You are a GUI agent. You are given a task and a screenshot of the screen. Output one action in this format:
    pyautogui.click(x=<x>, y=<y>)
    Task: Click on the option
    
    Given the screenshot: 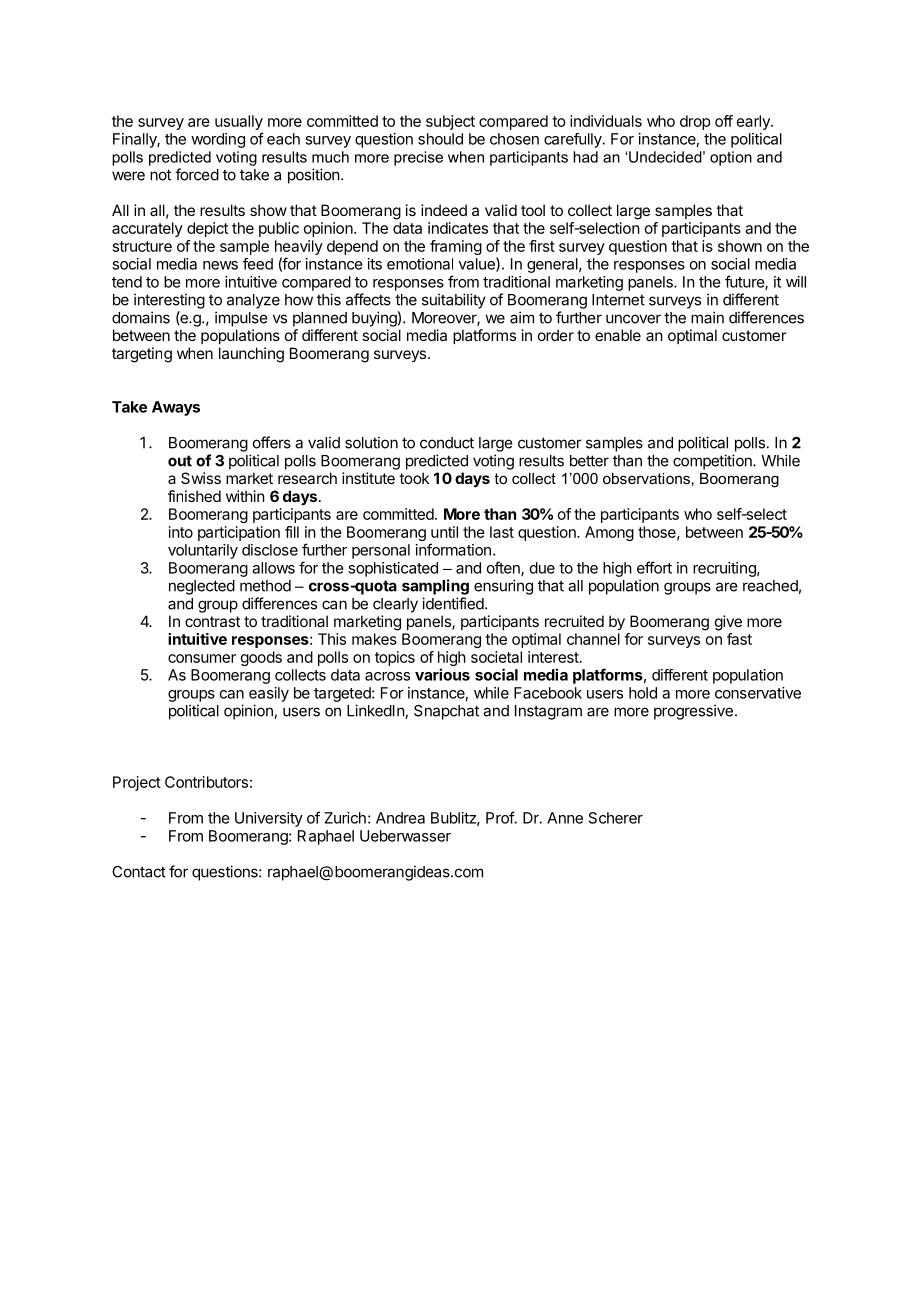 What is the action you would take?
    pyautogui.click(x=731, y=158)
